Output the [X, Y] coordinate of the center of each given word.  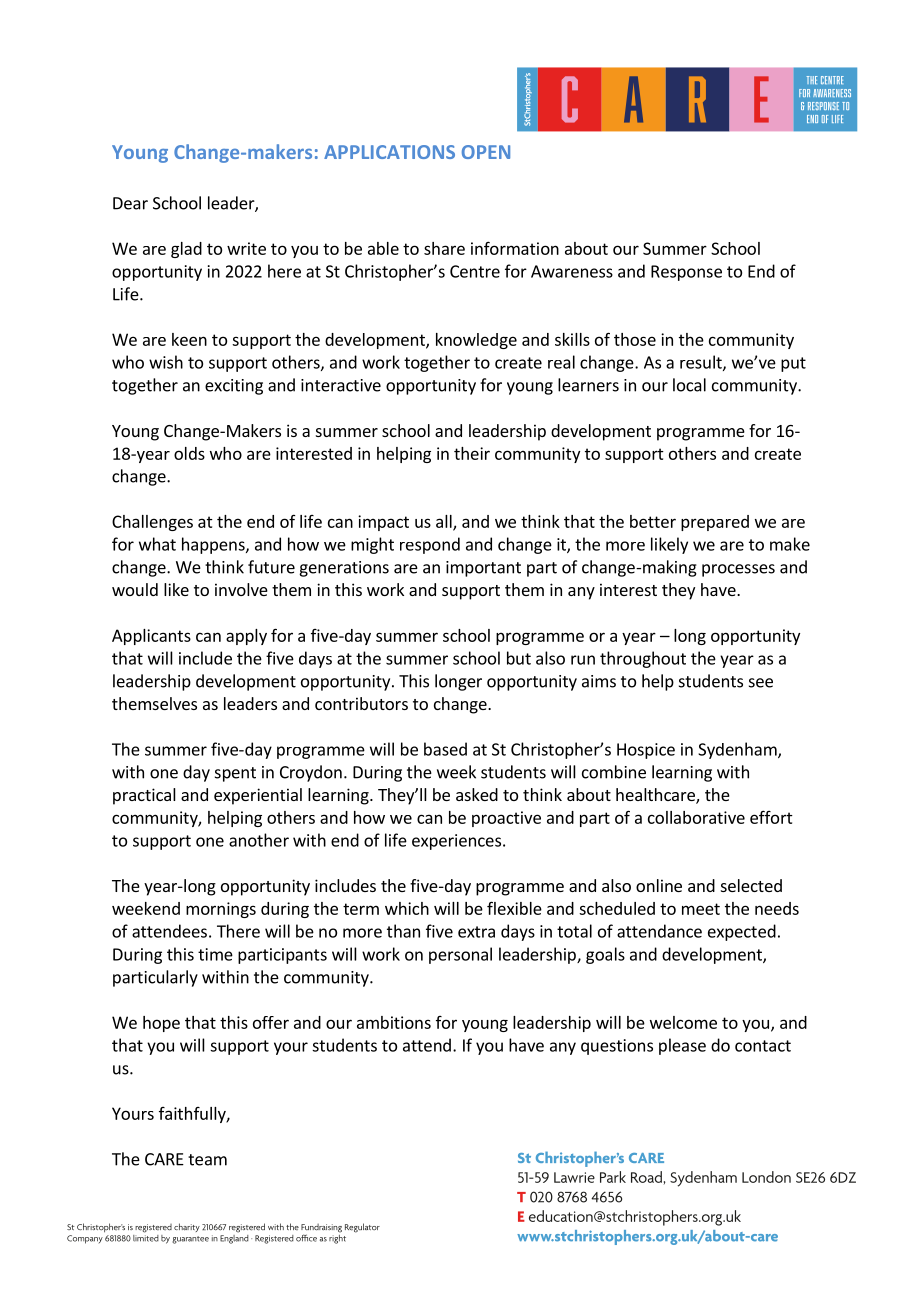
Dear [130, 203]
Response [686, 273]
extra [476, 932]
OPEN [486, 152]
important [483, 569]
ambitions [394, 1022]
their [472, 453]
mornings [221, 910]
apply [246, 637]
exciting [234, 387]
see [761, 683]
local [689, 385]
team [207, 1160]
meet [701, 909]
